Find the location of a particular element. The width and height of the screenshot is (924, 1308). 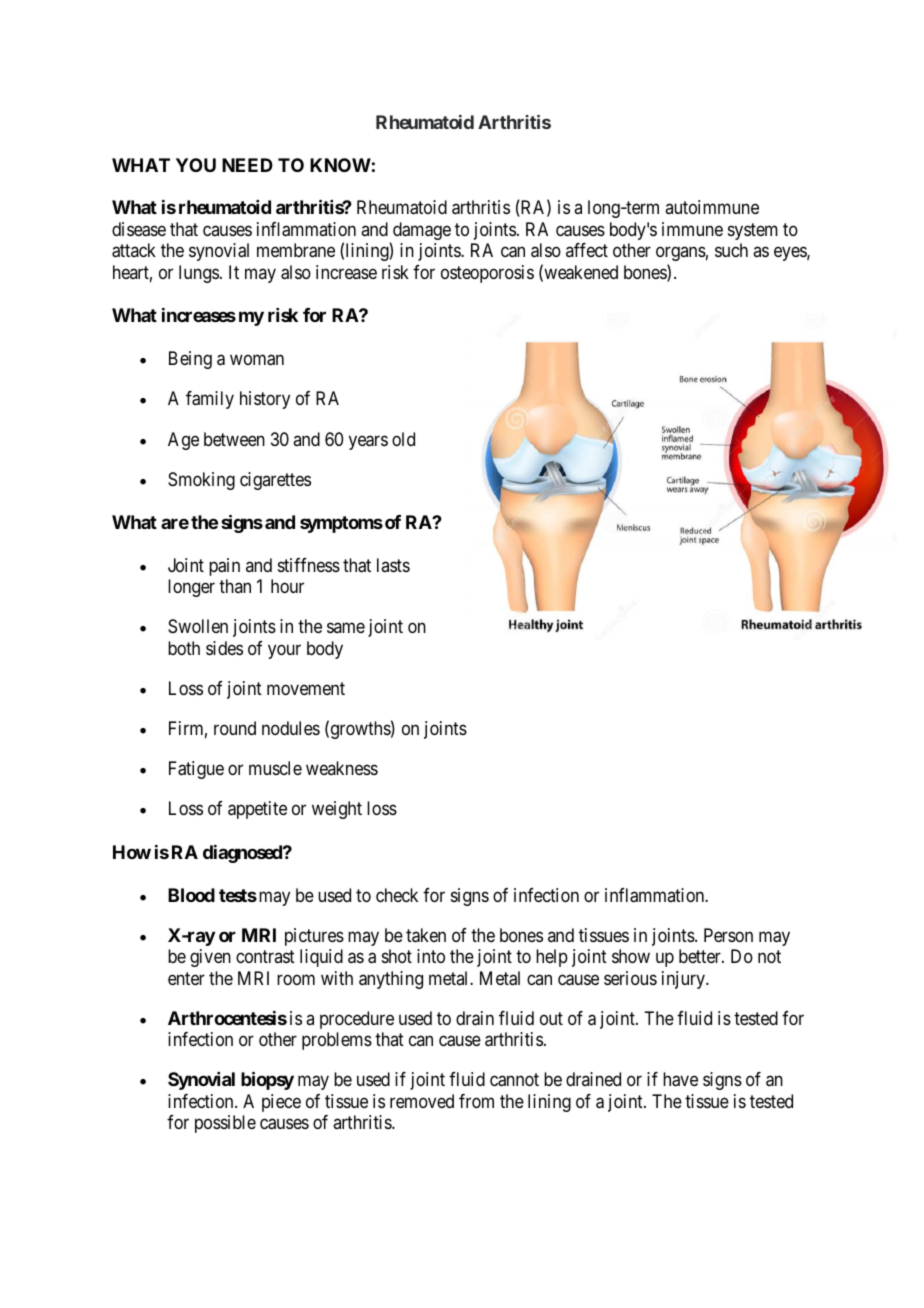

old is located at coordinates (403, 439).
